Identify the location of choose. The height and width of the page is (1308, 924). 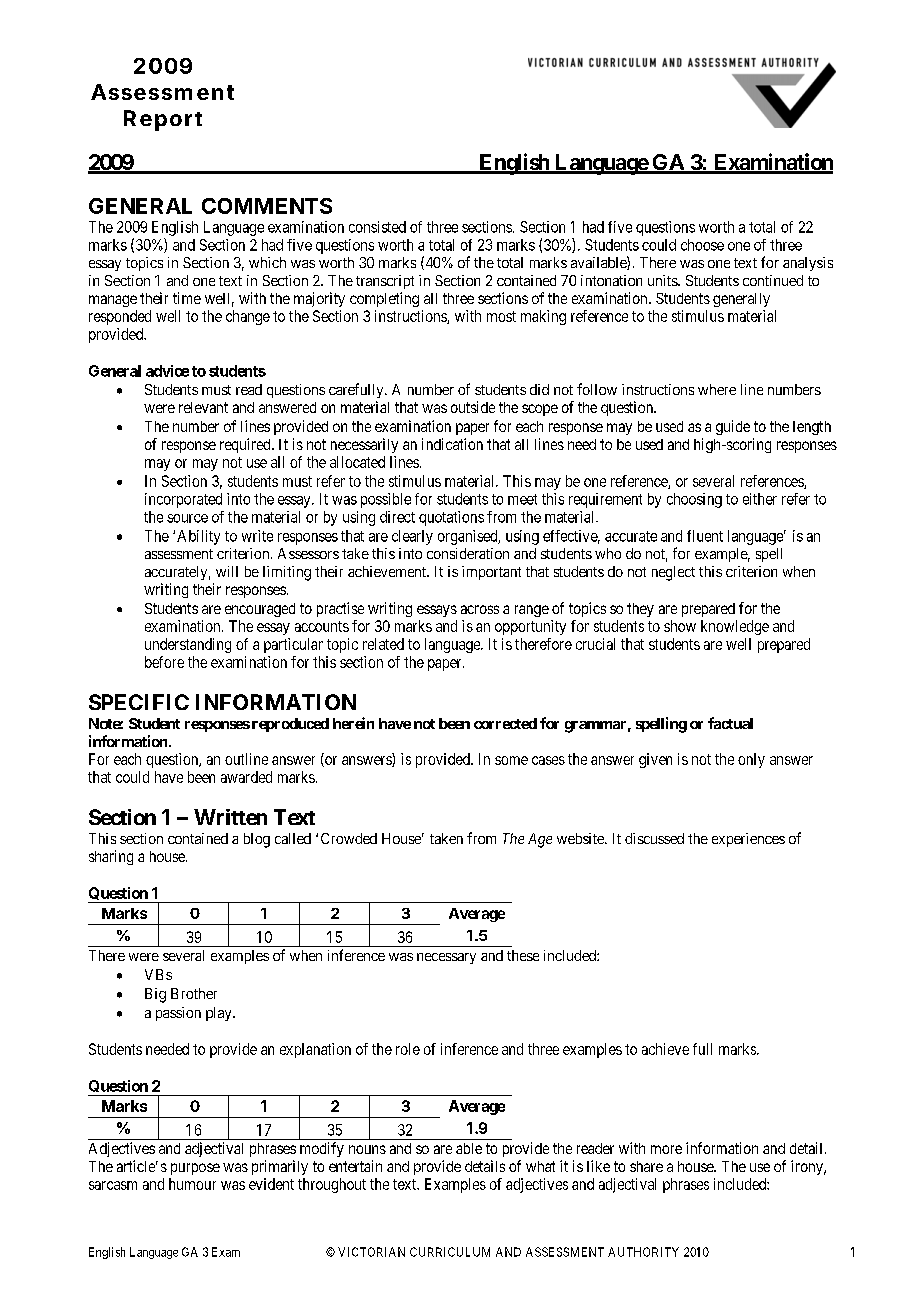
(702, 245).
